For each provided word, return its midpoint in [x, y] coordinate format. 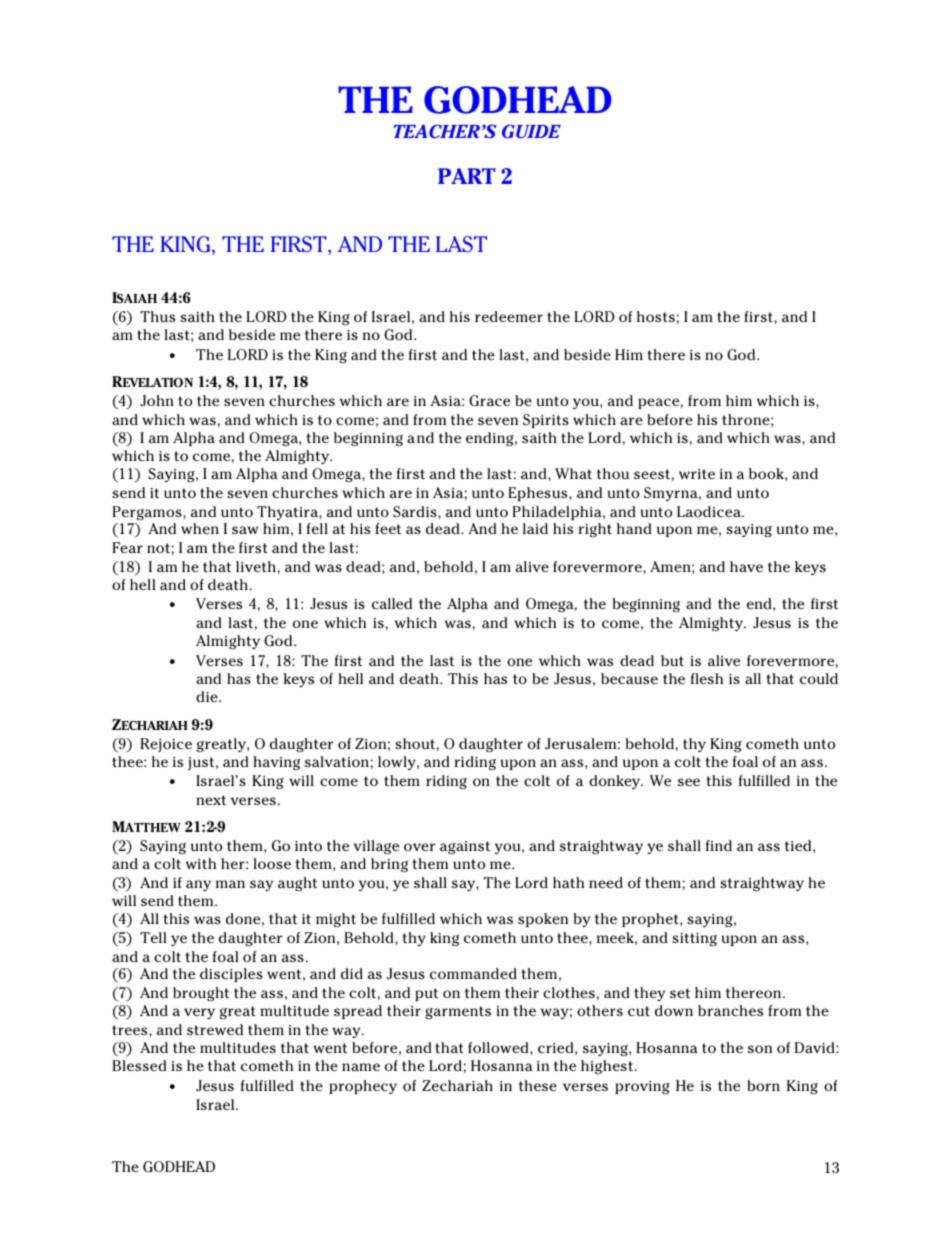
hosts [656, 316]
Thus [157, 316]
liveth [256, 566]
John [157, 401]
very [199, 1013]
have [746, 566]
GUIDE [531, 131]
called [392, 603]
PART [466, 176]
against [465, 848]
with [201, 863]
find [719, 845]
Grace [489, 401]
